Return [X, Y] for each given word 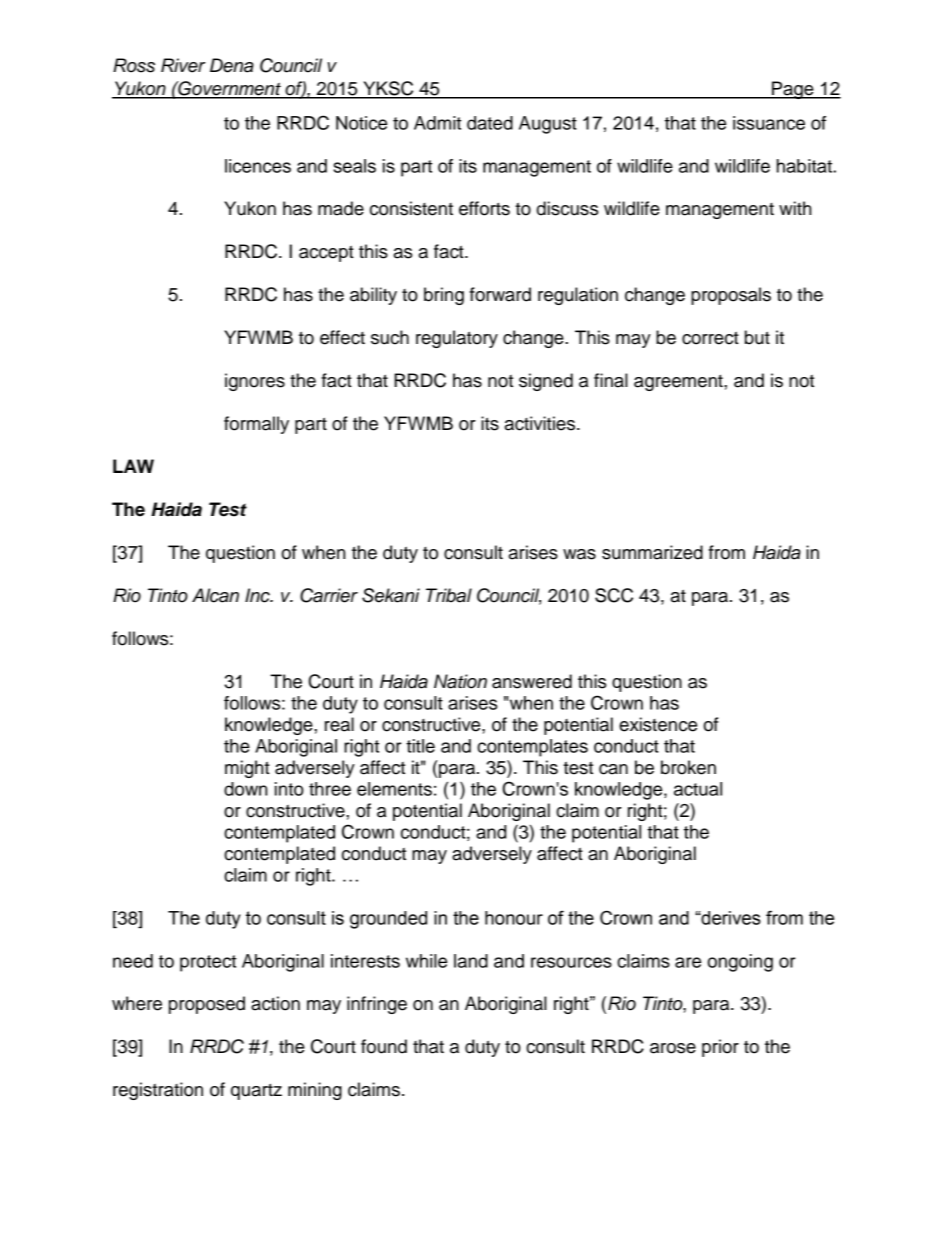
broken [688, 767]
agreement [679, 382]
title [420, 746]
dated [490, 123]
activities [540, 423]
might [247, 769]
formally [256, 425]
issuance [769, 123]
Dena [232, 65]
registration [158, 1091]
